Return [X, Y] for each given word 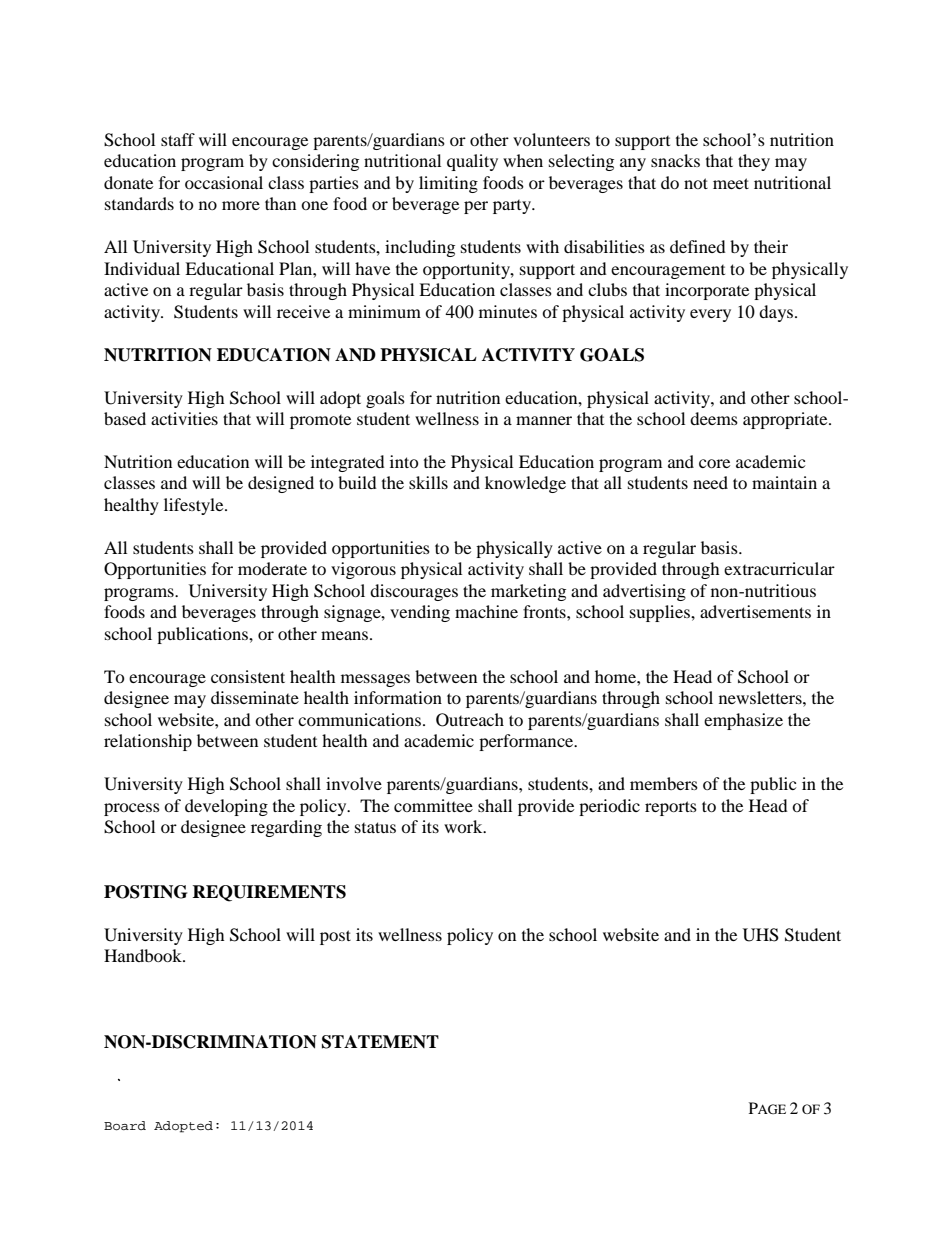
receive [303, 311]
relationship [148, 742]
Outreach [470, 720]
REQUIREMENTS [269, 893]
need [710, 482]
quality [472, 162]
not [696, 183]
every [710, 315]
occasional [224, 182]
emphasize [743, 721]
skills [428, 482]
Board [125, 1126]
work [464, 826]
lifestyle [195, 506]
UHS [761, 935]
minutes [508, 311]
